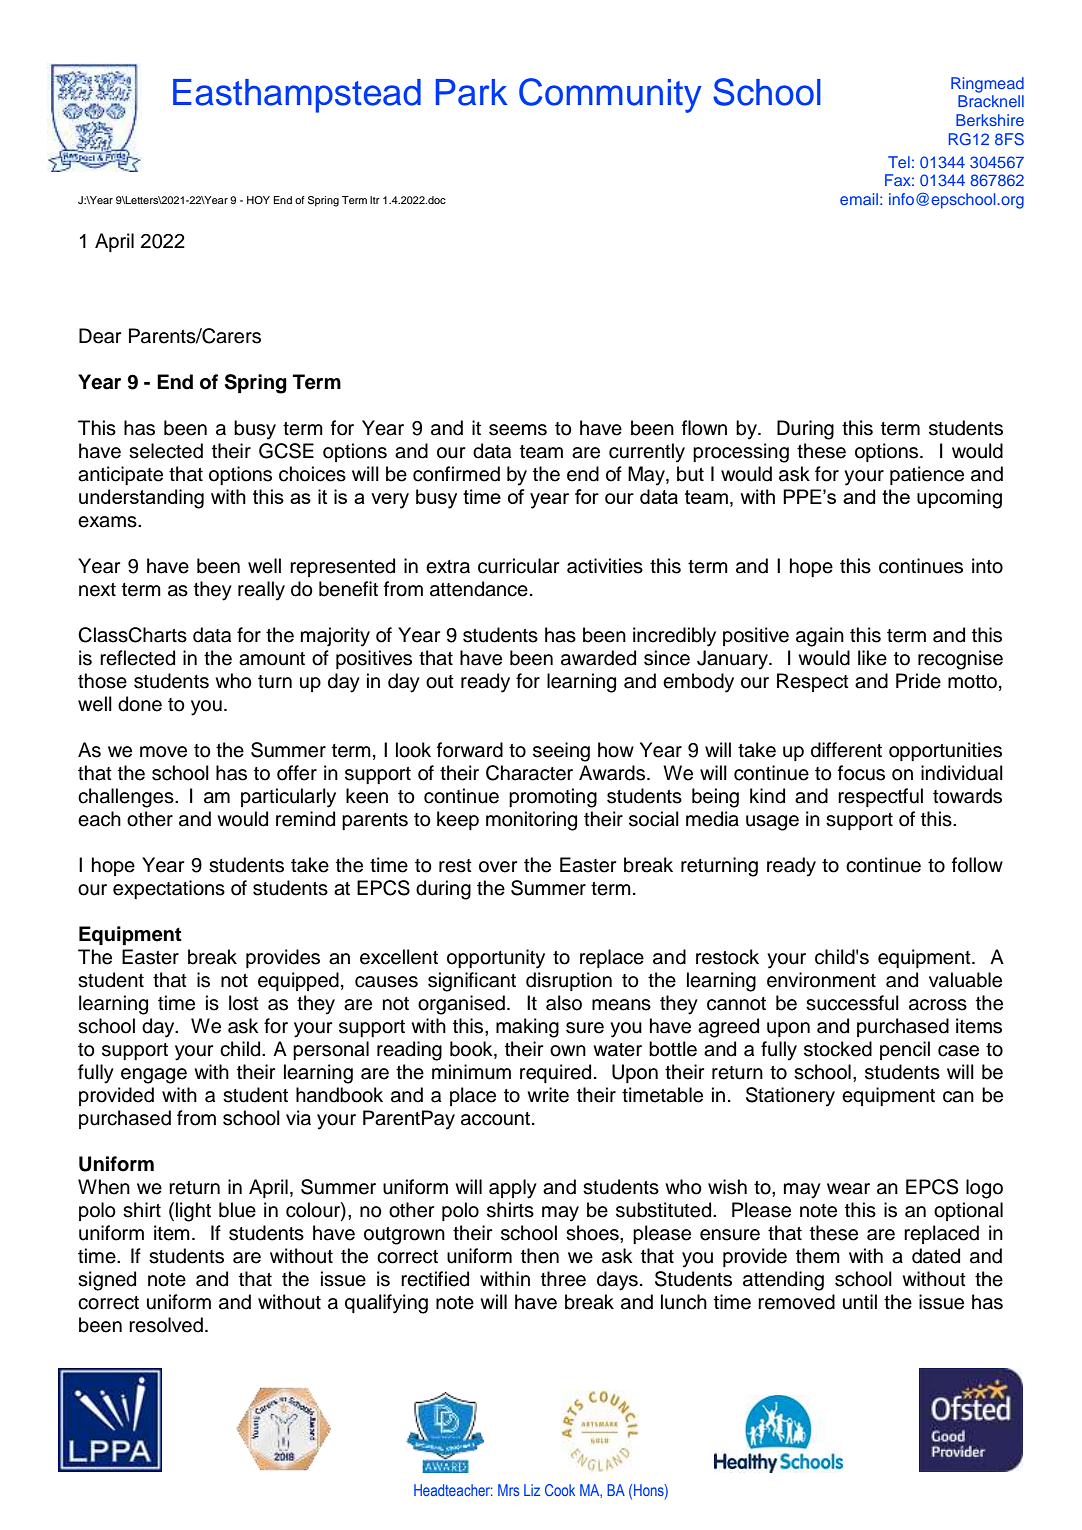 The width and height of the page is (1082, 1530). I want to click on write, so click(548, 1095).
